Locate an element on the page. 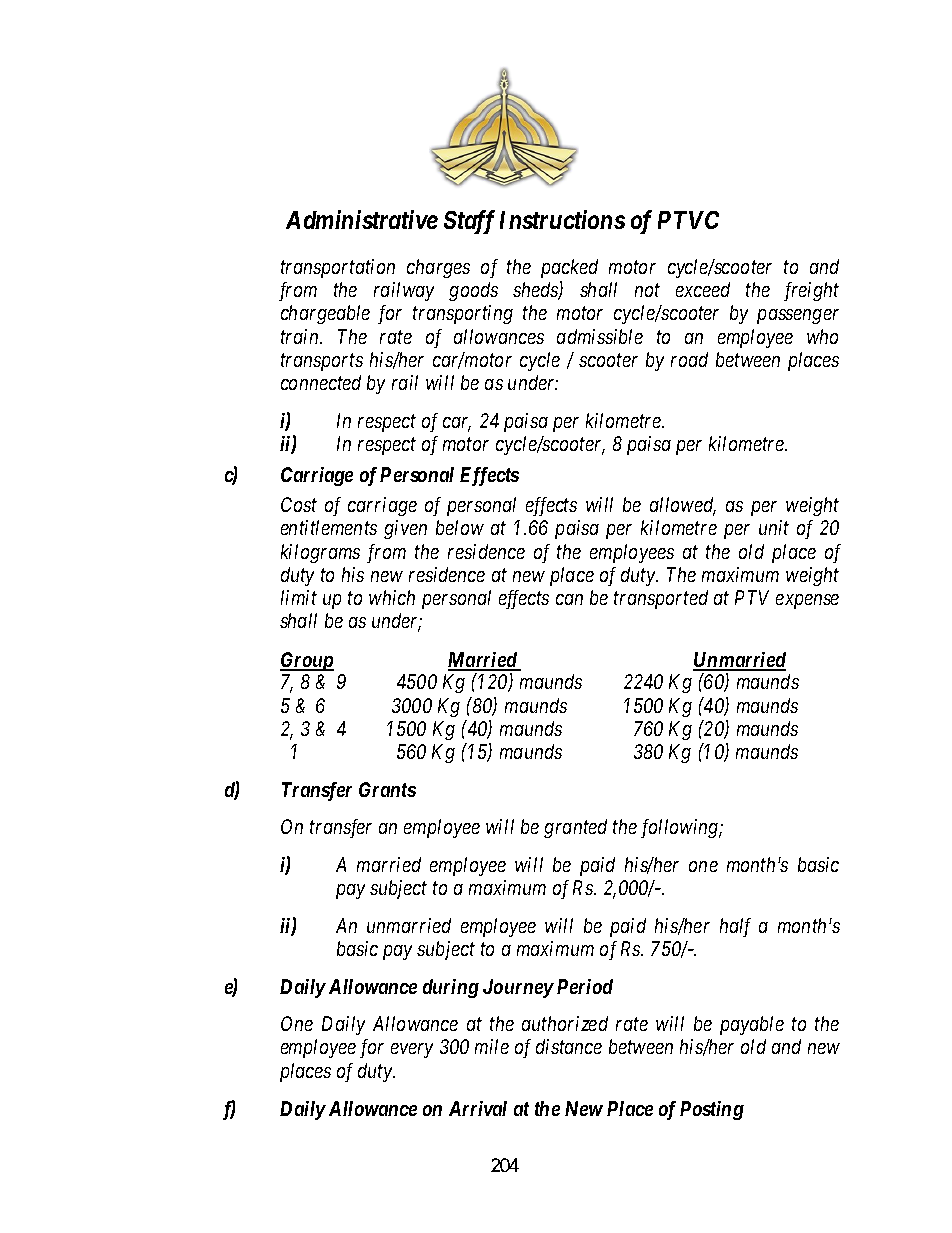 The image size is (952, 1233). Grants is located at coordinates (387, 789).
